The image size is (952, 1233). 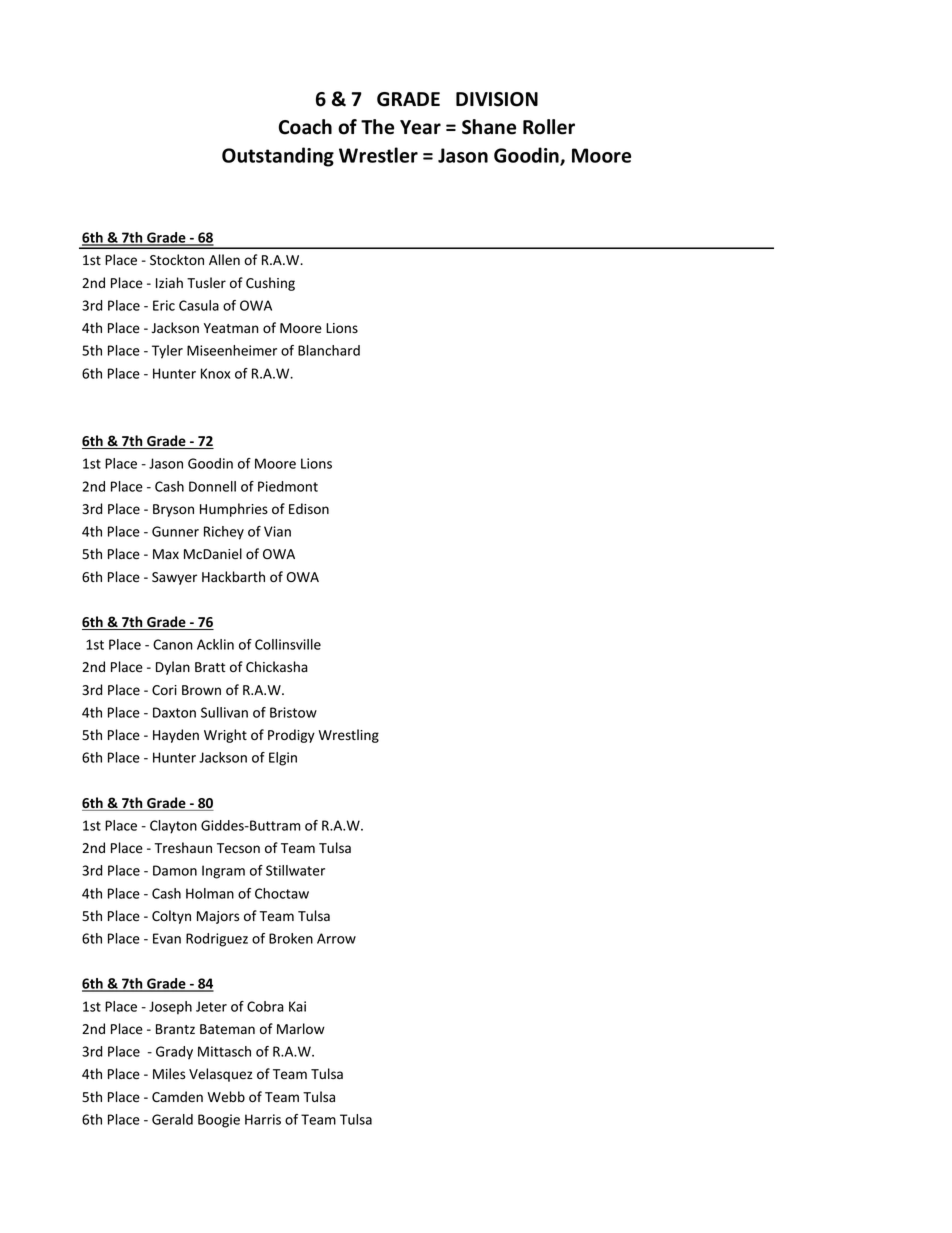 What do you see at coordinates (221, 1075) in the screenshot?
I see `Velasquez` at bounding box center [221, 1075].
